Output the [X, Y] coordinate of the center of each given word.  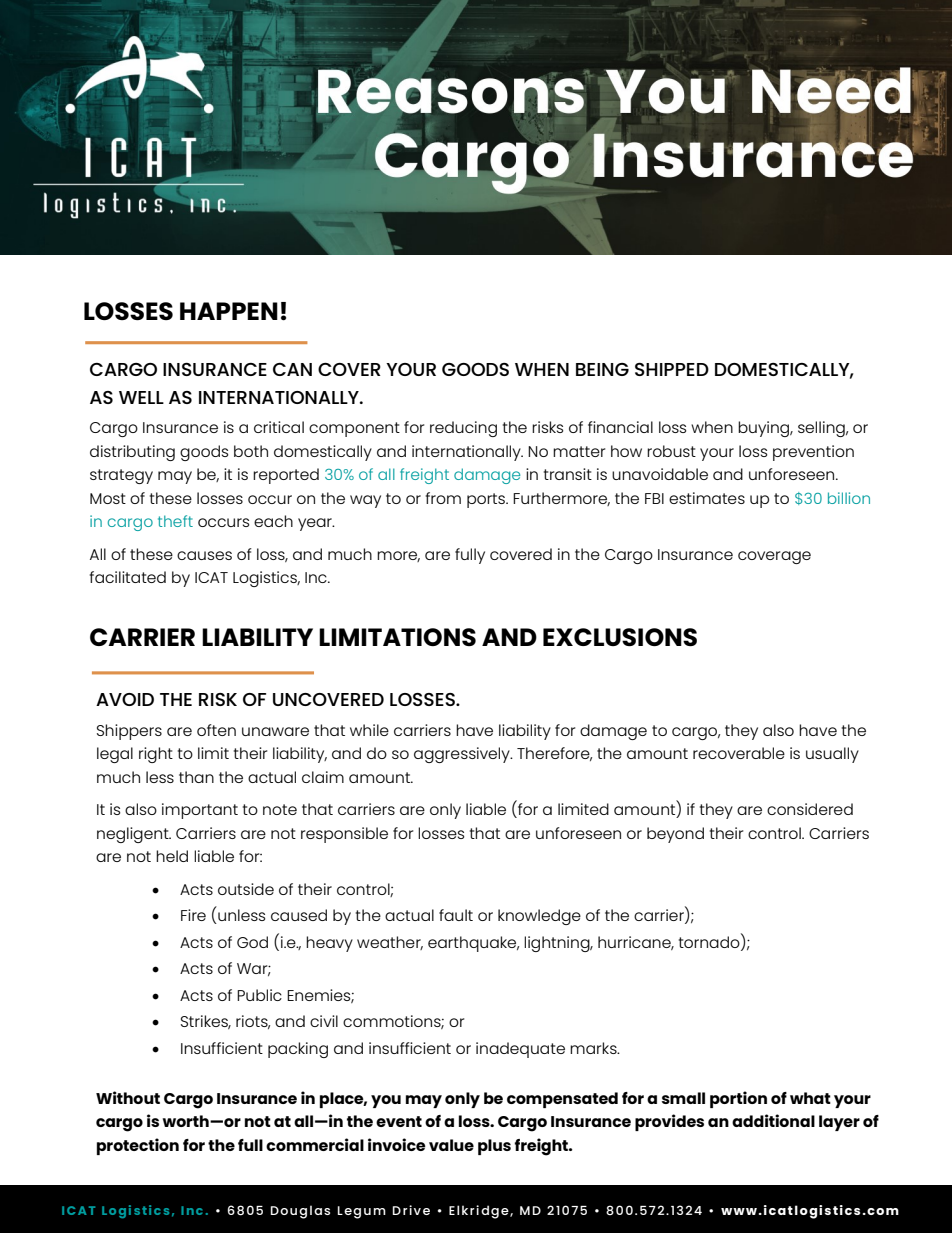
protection [138, 1146]
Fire [193, 915]
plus [494, 1147]
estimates [707, 498]
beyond [675, 835]
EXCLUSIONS [620, 637]
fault [456, 915]
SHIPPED [672, 369]
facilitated [128, 577]
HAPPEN [229, 311]
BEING [602, 369]
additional [773, 1120]
